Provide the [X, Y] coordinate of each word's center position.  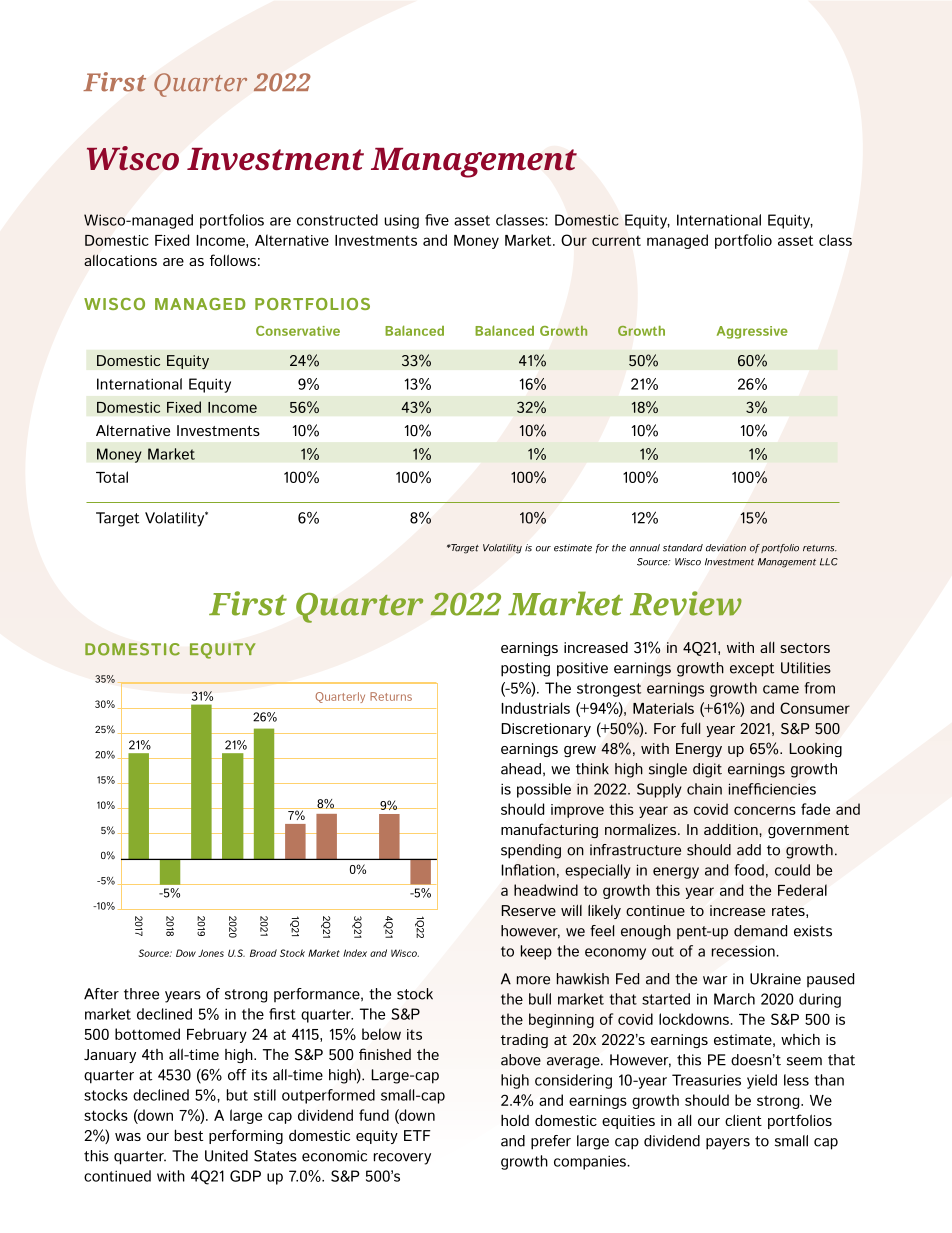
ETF [417, 1135]
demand [760, 931]
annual [645, 548]
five [437, 220]
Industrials [535, 708]
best [189, 1135]
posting [525, 669]
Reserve [528, 910]
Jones [211, 953]
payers [728, 1144]
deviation [726, 548]
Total [112, 477]
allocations [120, 260]
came [781, 689]
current [616, 241]
